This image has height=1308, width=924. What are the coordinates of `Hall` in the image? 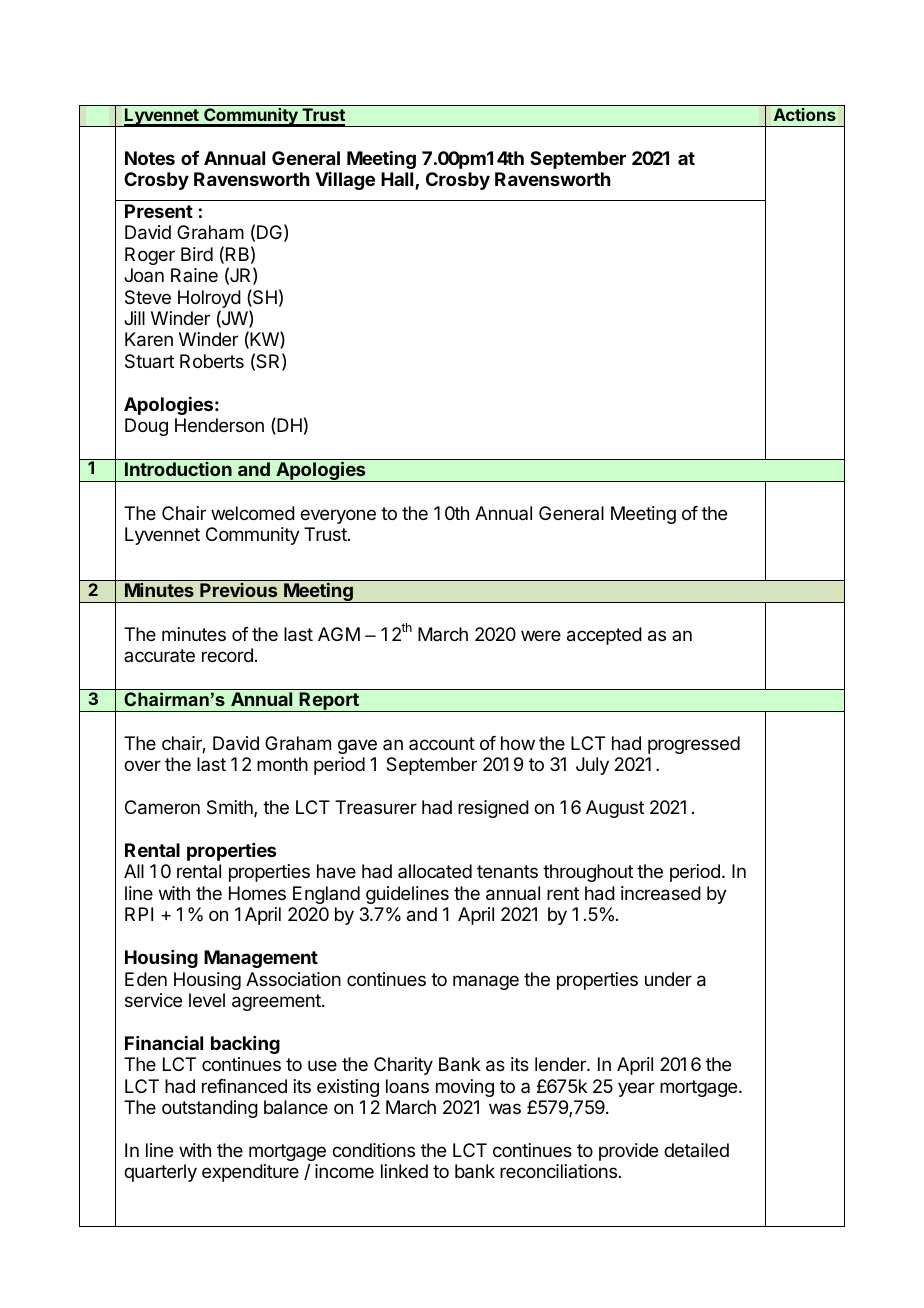 It's located at (398, 180).
